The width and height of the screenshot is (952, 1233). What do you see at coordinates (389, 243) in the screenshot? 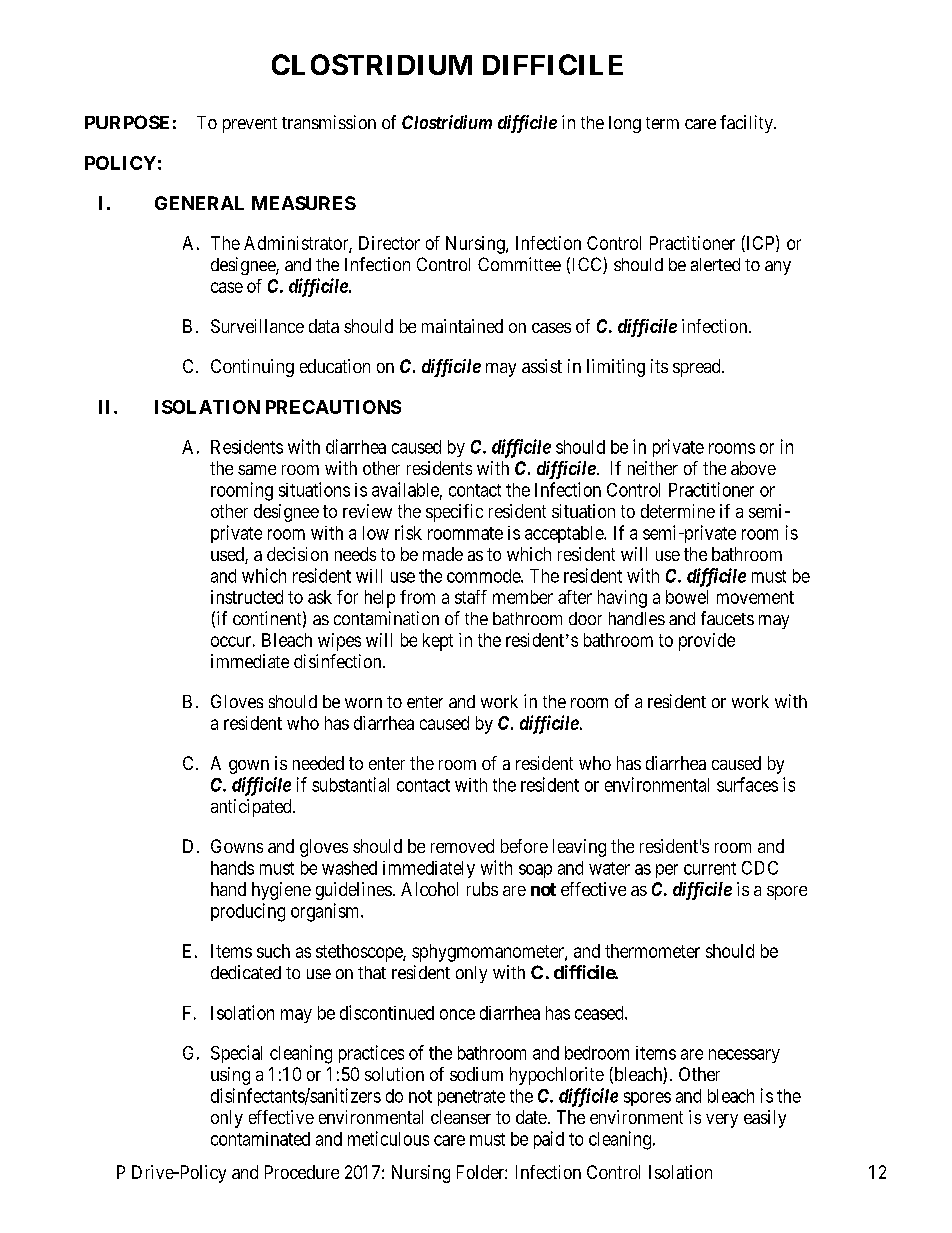
I see `Director` at bounding box center [389, 243].
